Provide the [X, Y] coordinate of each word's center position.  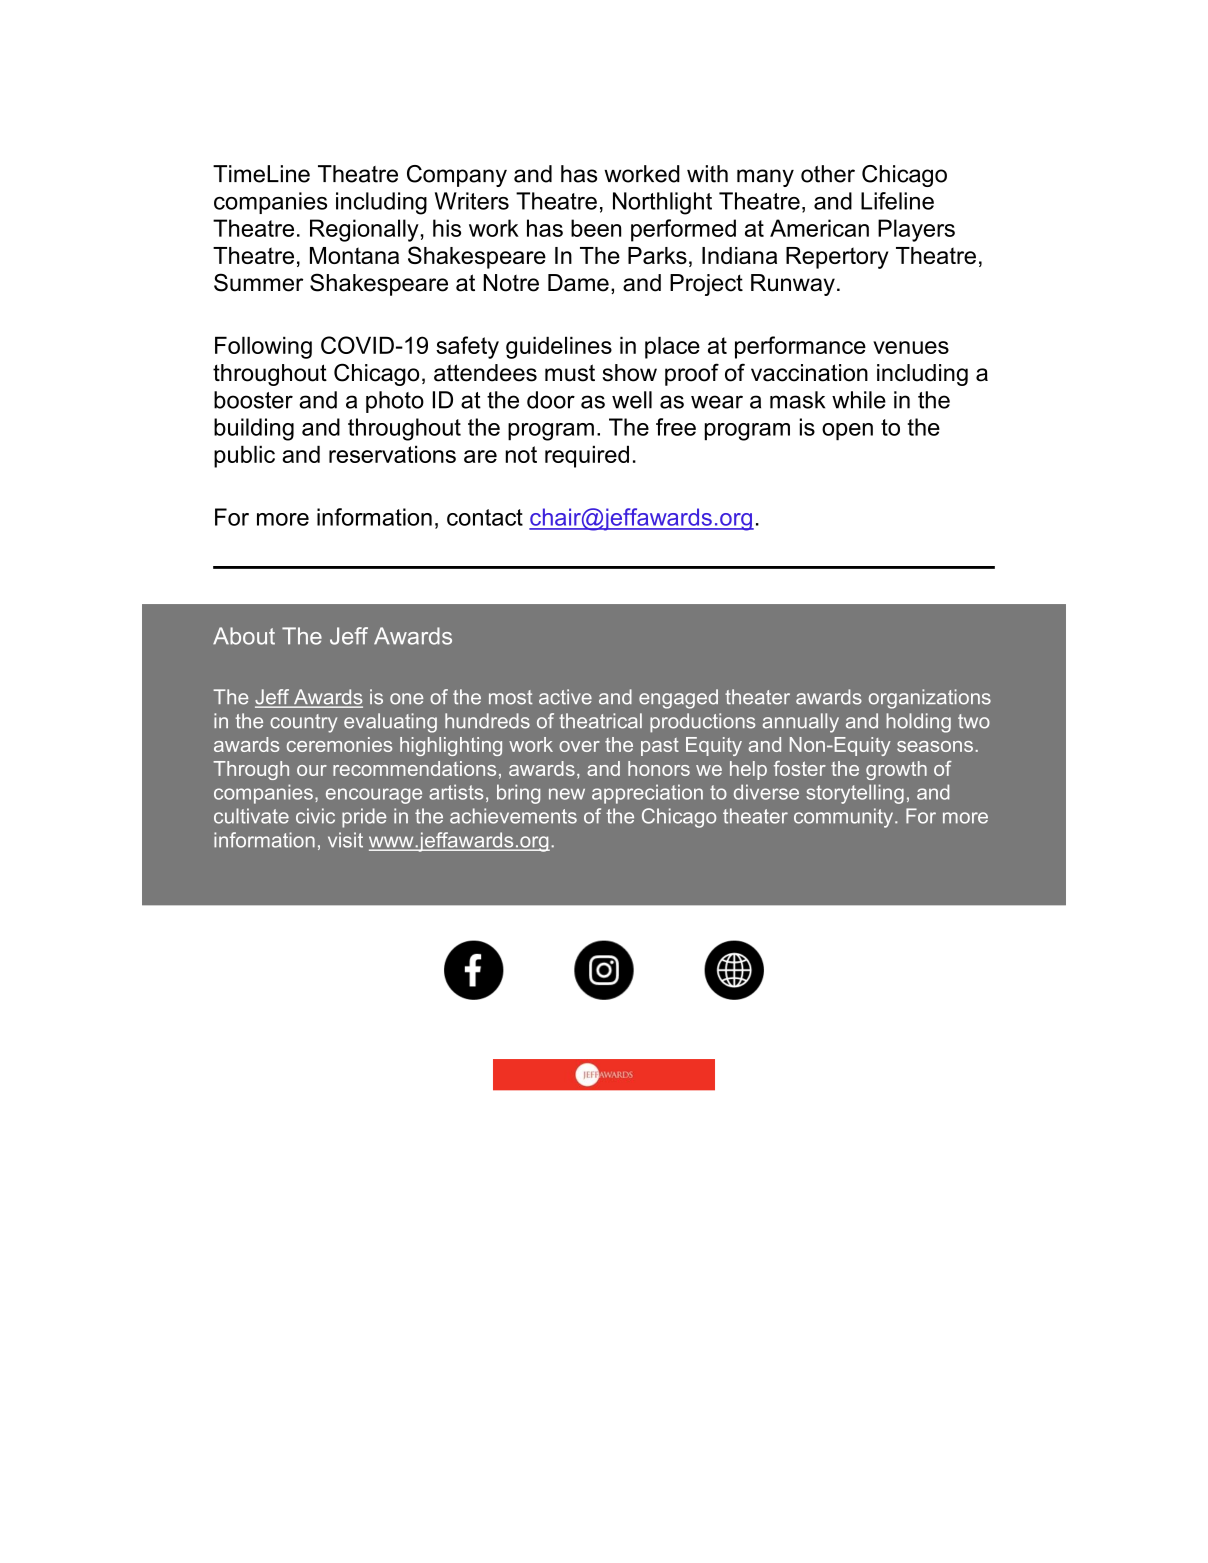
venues [911, 347]
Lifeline [897, 201]
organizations [930, 699]
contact [485, 517]
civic [315, 816]
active [565, 697]
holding [918, 723]
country [303, 723]
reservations [392, 454]
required [587, 456]
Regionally [364, 230]
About [244, 636]
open [847, 432]
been [596, 228]
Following [263, 347]
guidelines [559, 347]
